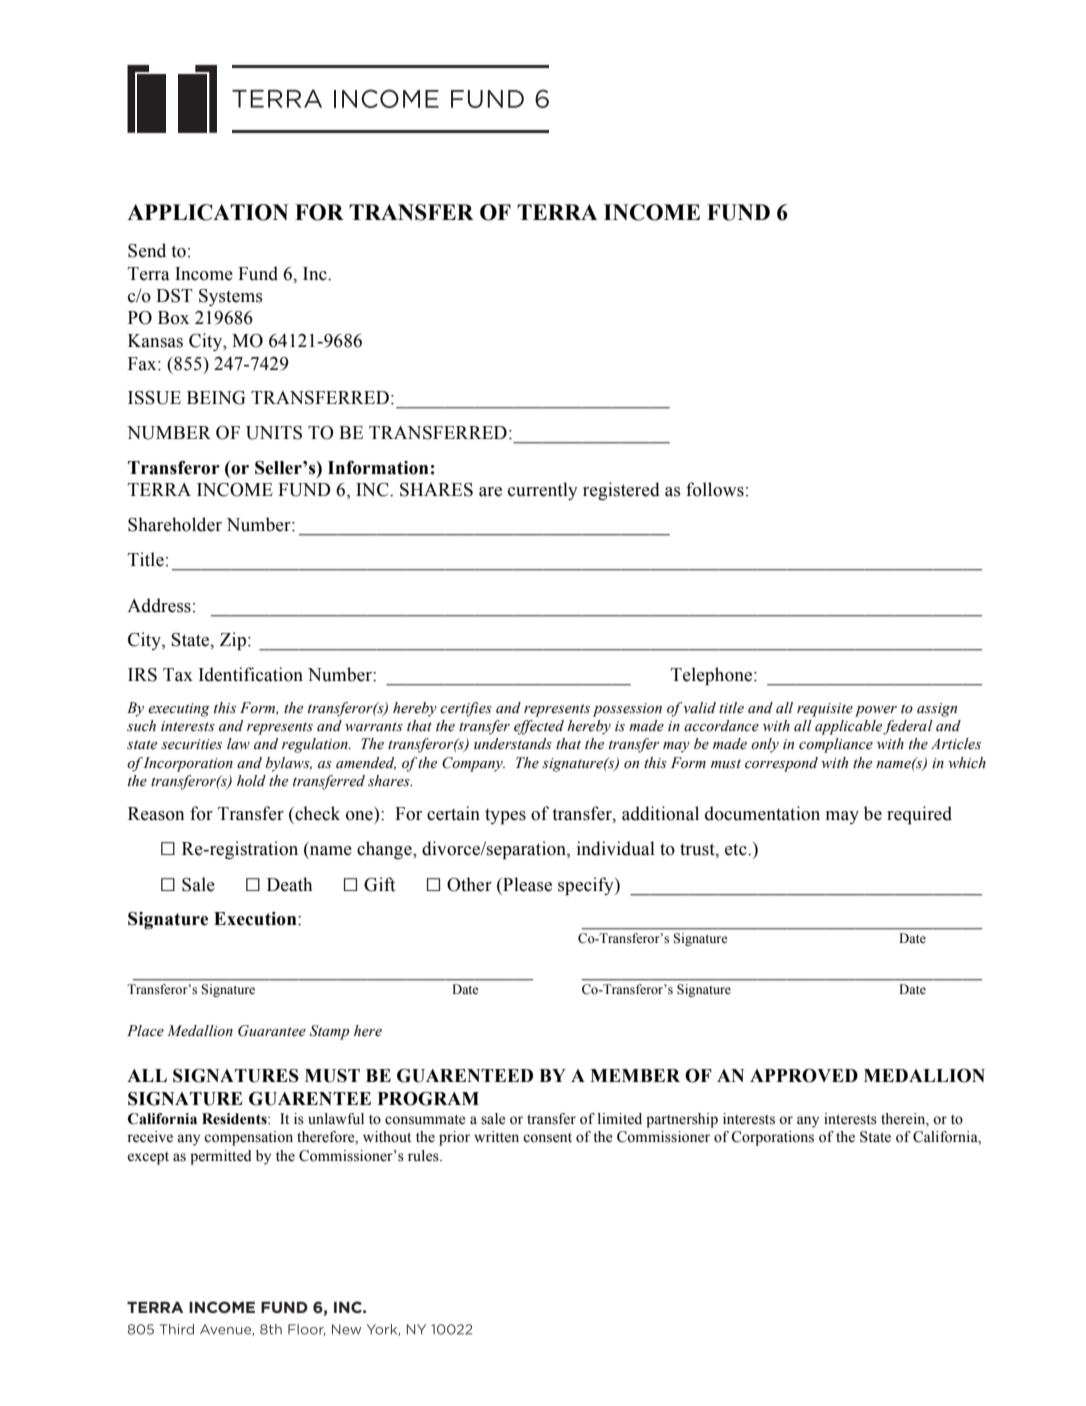 Image resolution: width=1086 pixels, height=1406 pixels. What do you see at coordinates (539, 727) in the screenshot?
I see `effected` at bounding box center [539, 727].
